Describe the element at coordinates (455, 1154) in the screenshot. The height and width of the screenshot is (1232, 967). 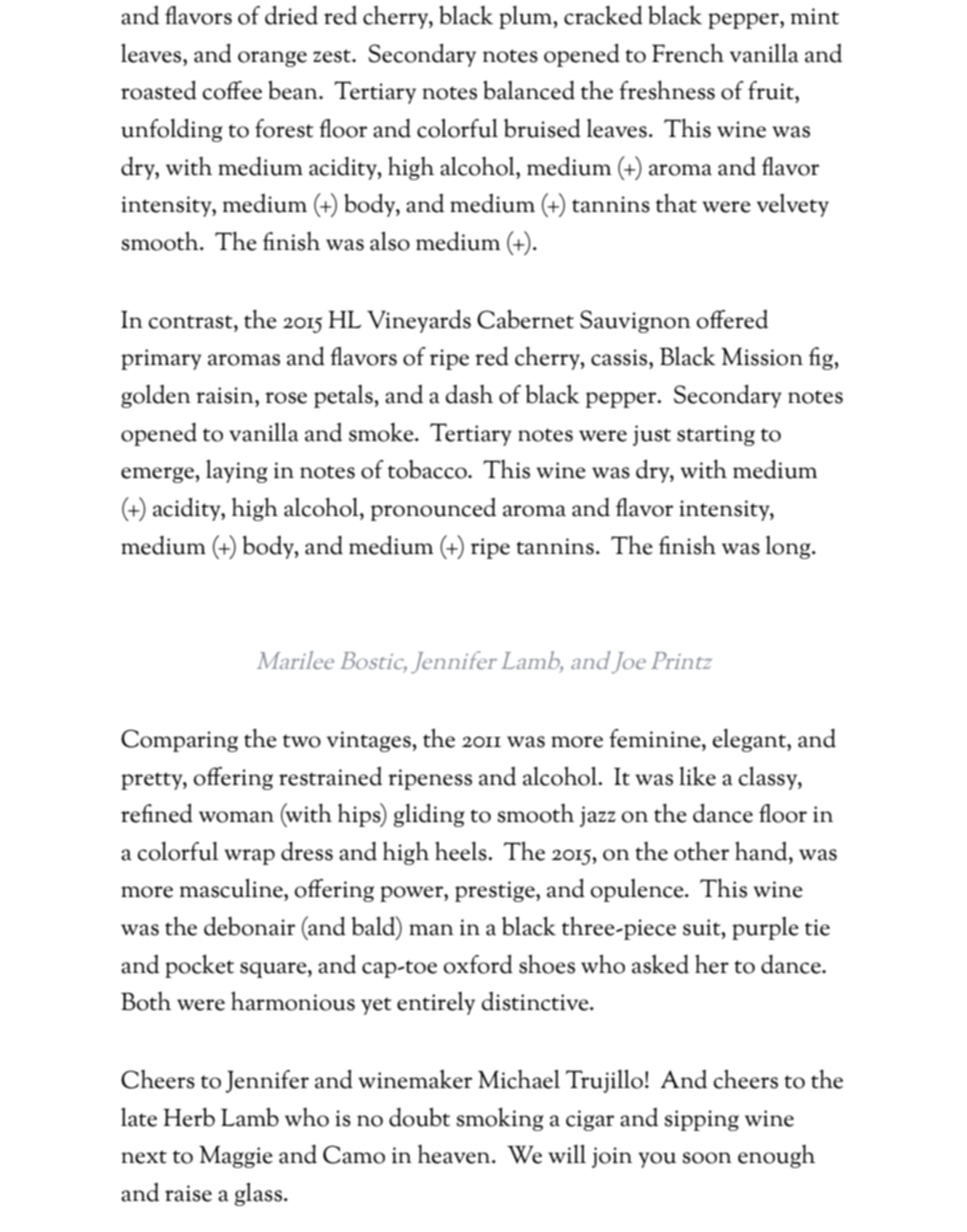
I see `heaven` at that location.
